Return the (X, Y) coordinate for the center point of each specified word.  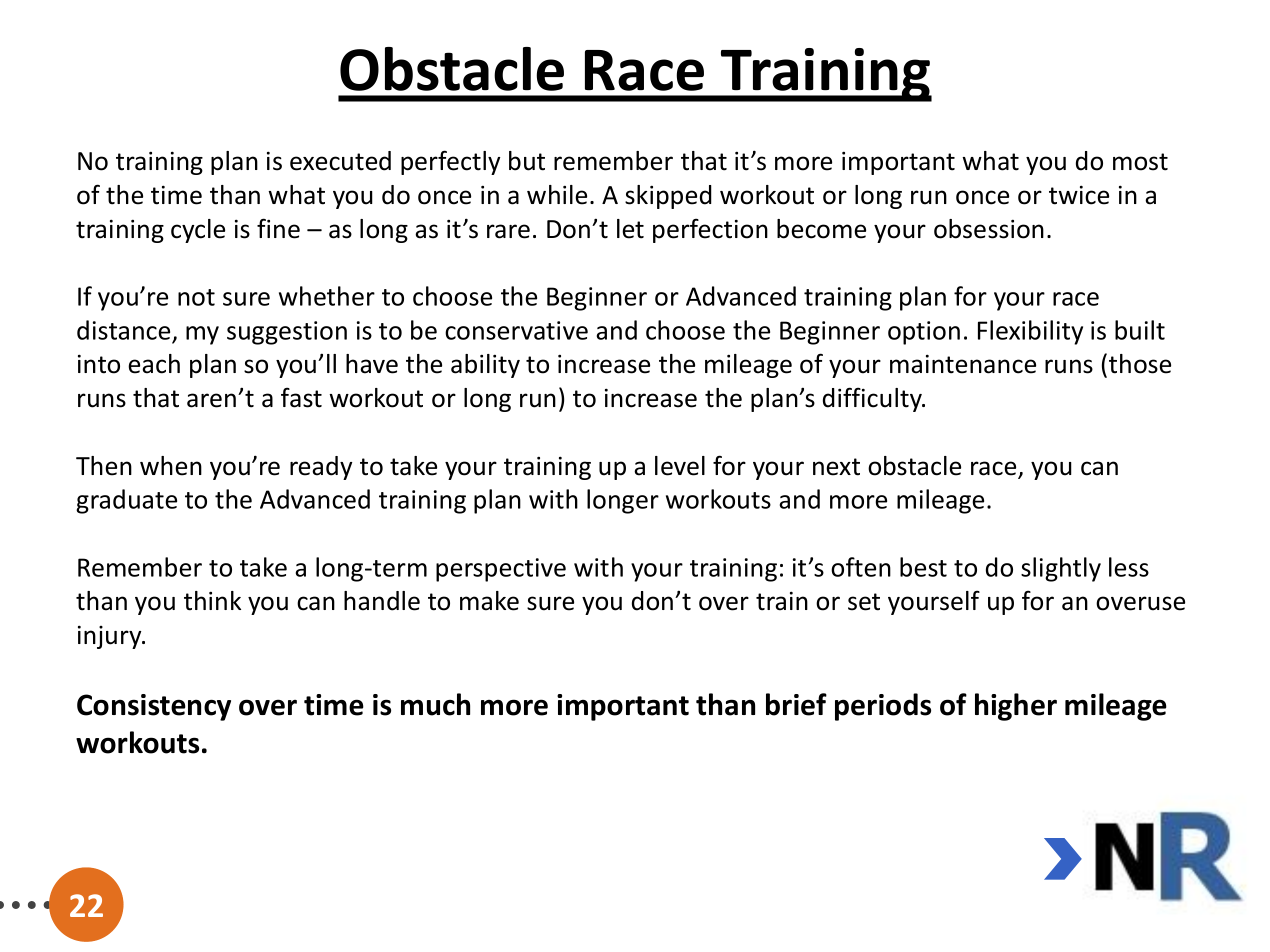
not (196, 297)
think (212, 601)
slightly (1061, 569)
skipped (668, 197)
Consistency (154, 707)
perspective (501, 570)
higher (1016, 707)
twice (1079, 195)
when (171, 466)
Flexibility (1030, 332)
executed (340, 161)
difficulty (873, 399)
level (680, 466)
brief (796, 704)
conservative (516, 330)
